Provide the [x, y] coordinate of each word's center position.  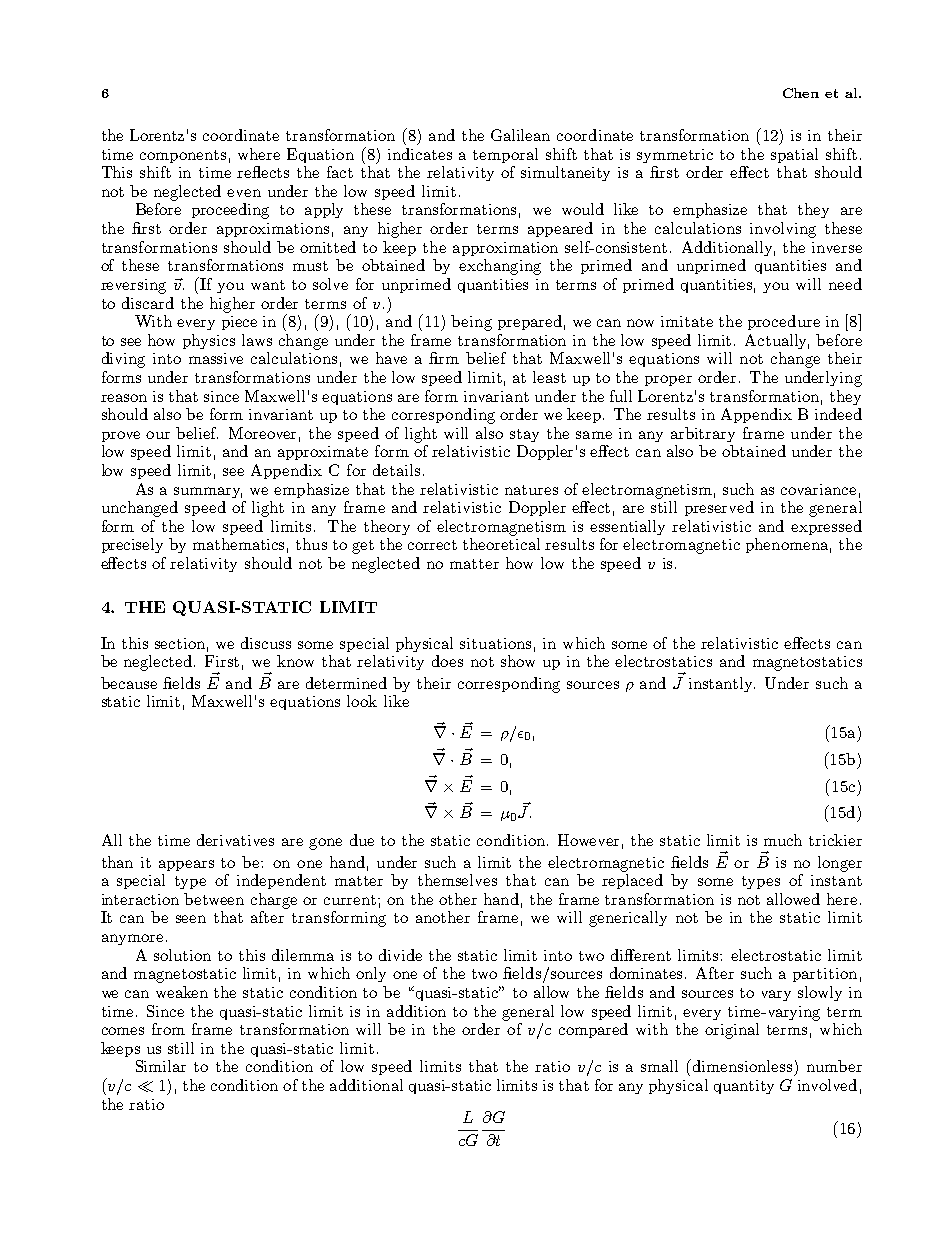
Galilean [520, 135]
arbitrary [703, 434]
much [783, 840]
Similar [161, 1066]
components [183, 156]
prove [121, 436]
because [129, 683]
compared [593, 1030]
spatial [794, 155]
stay [524, 435]
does [447, 661]
